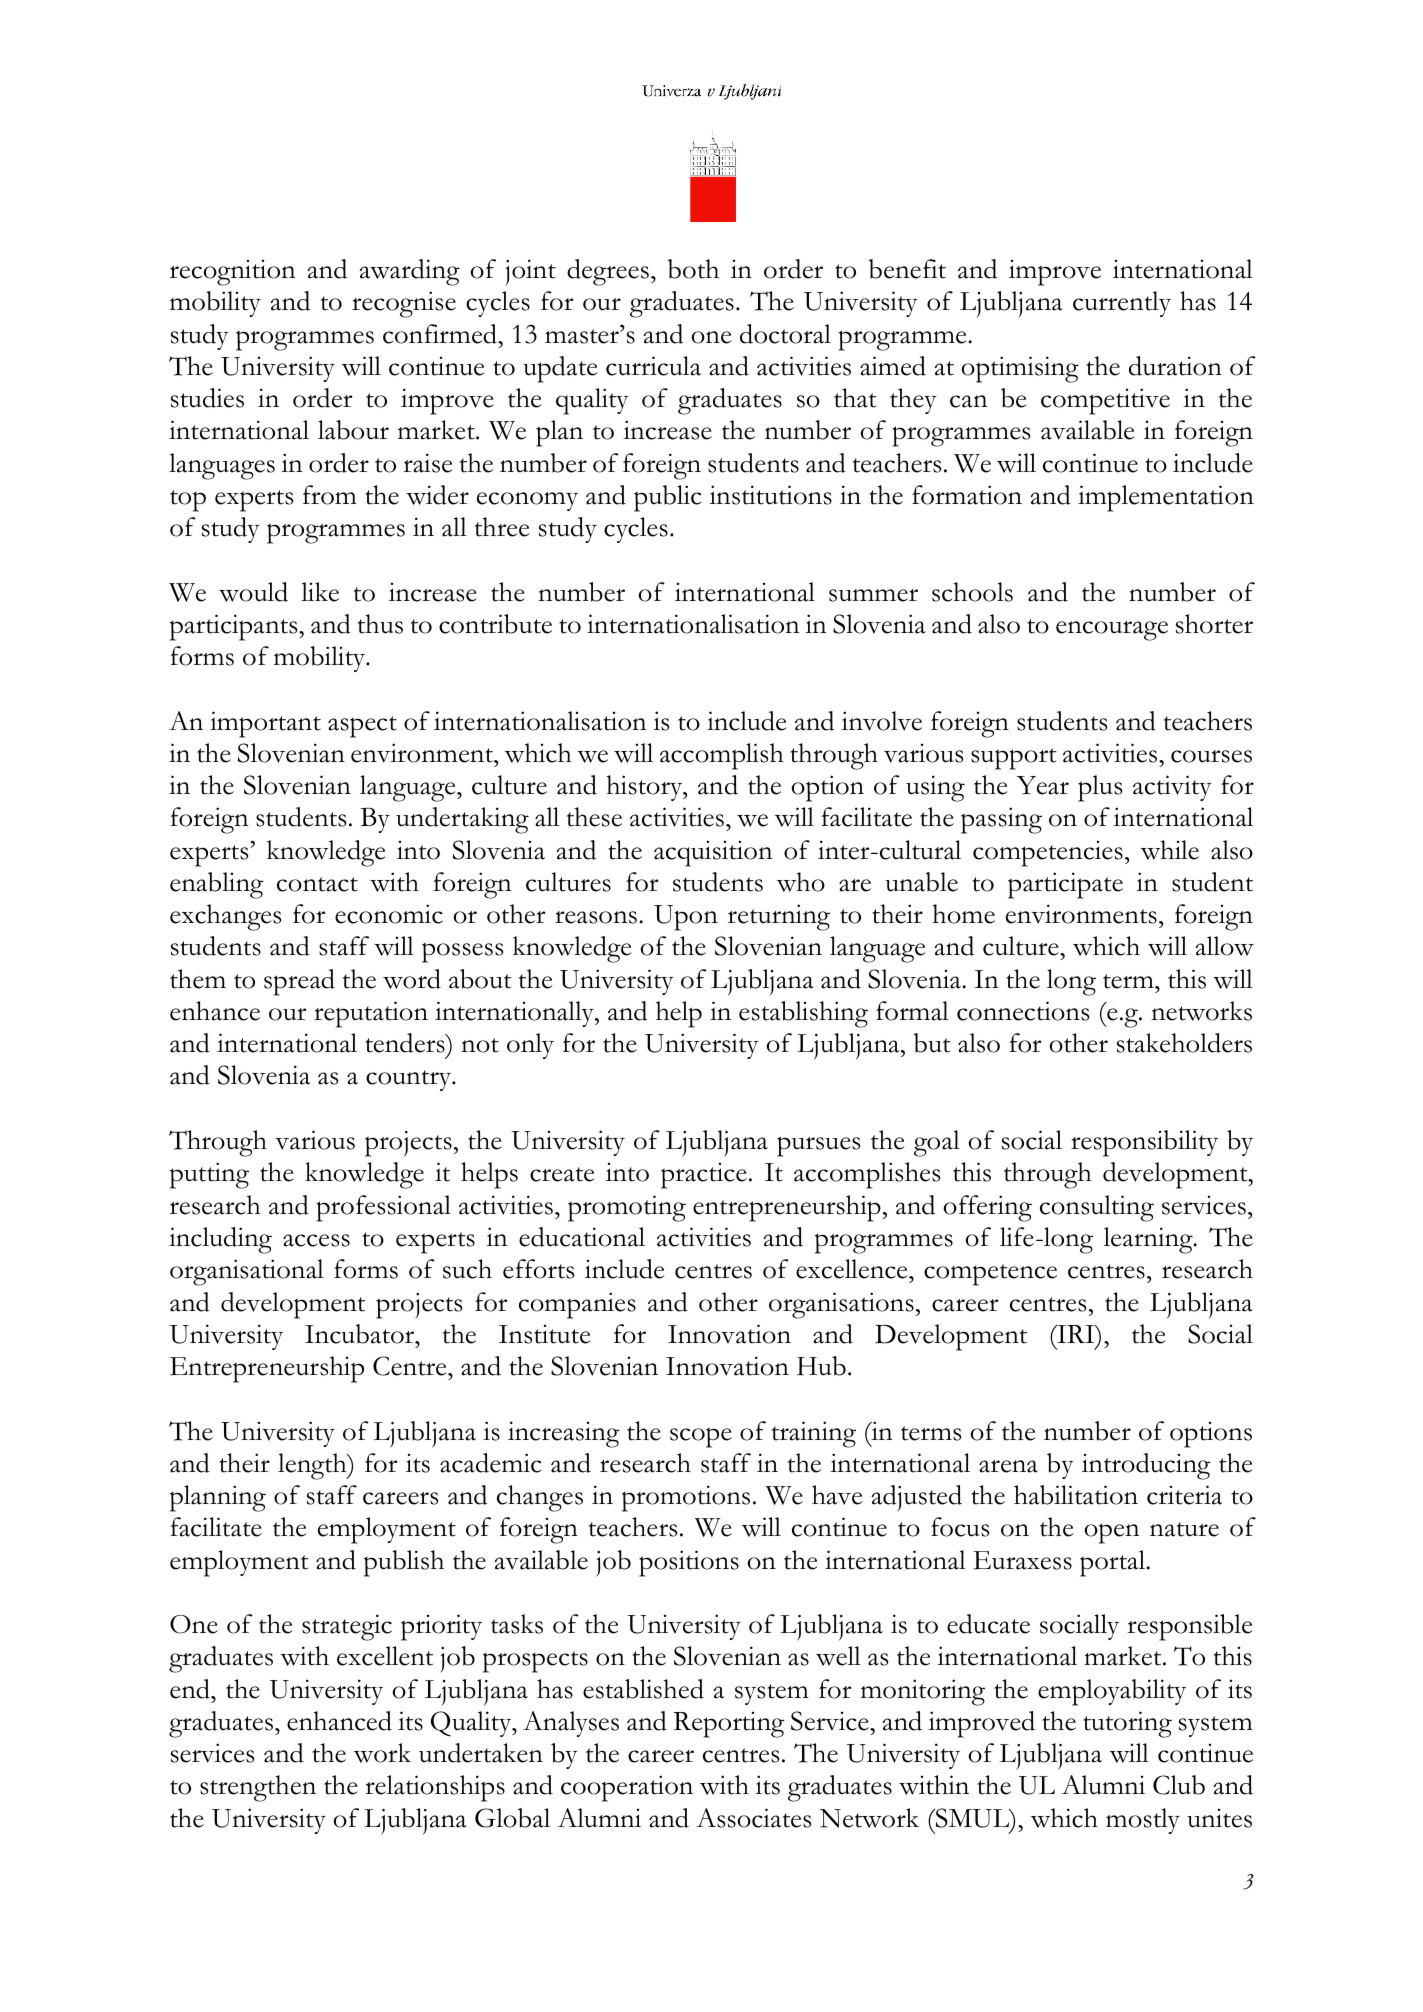 This screenshot has width=1423, height=2012. I want to click on recognise, so click(404, 304).
